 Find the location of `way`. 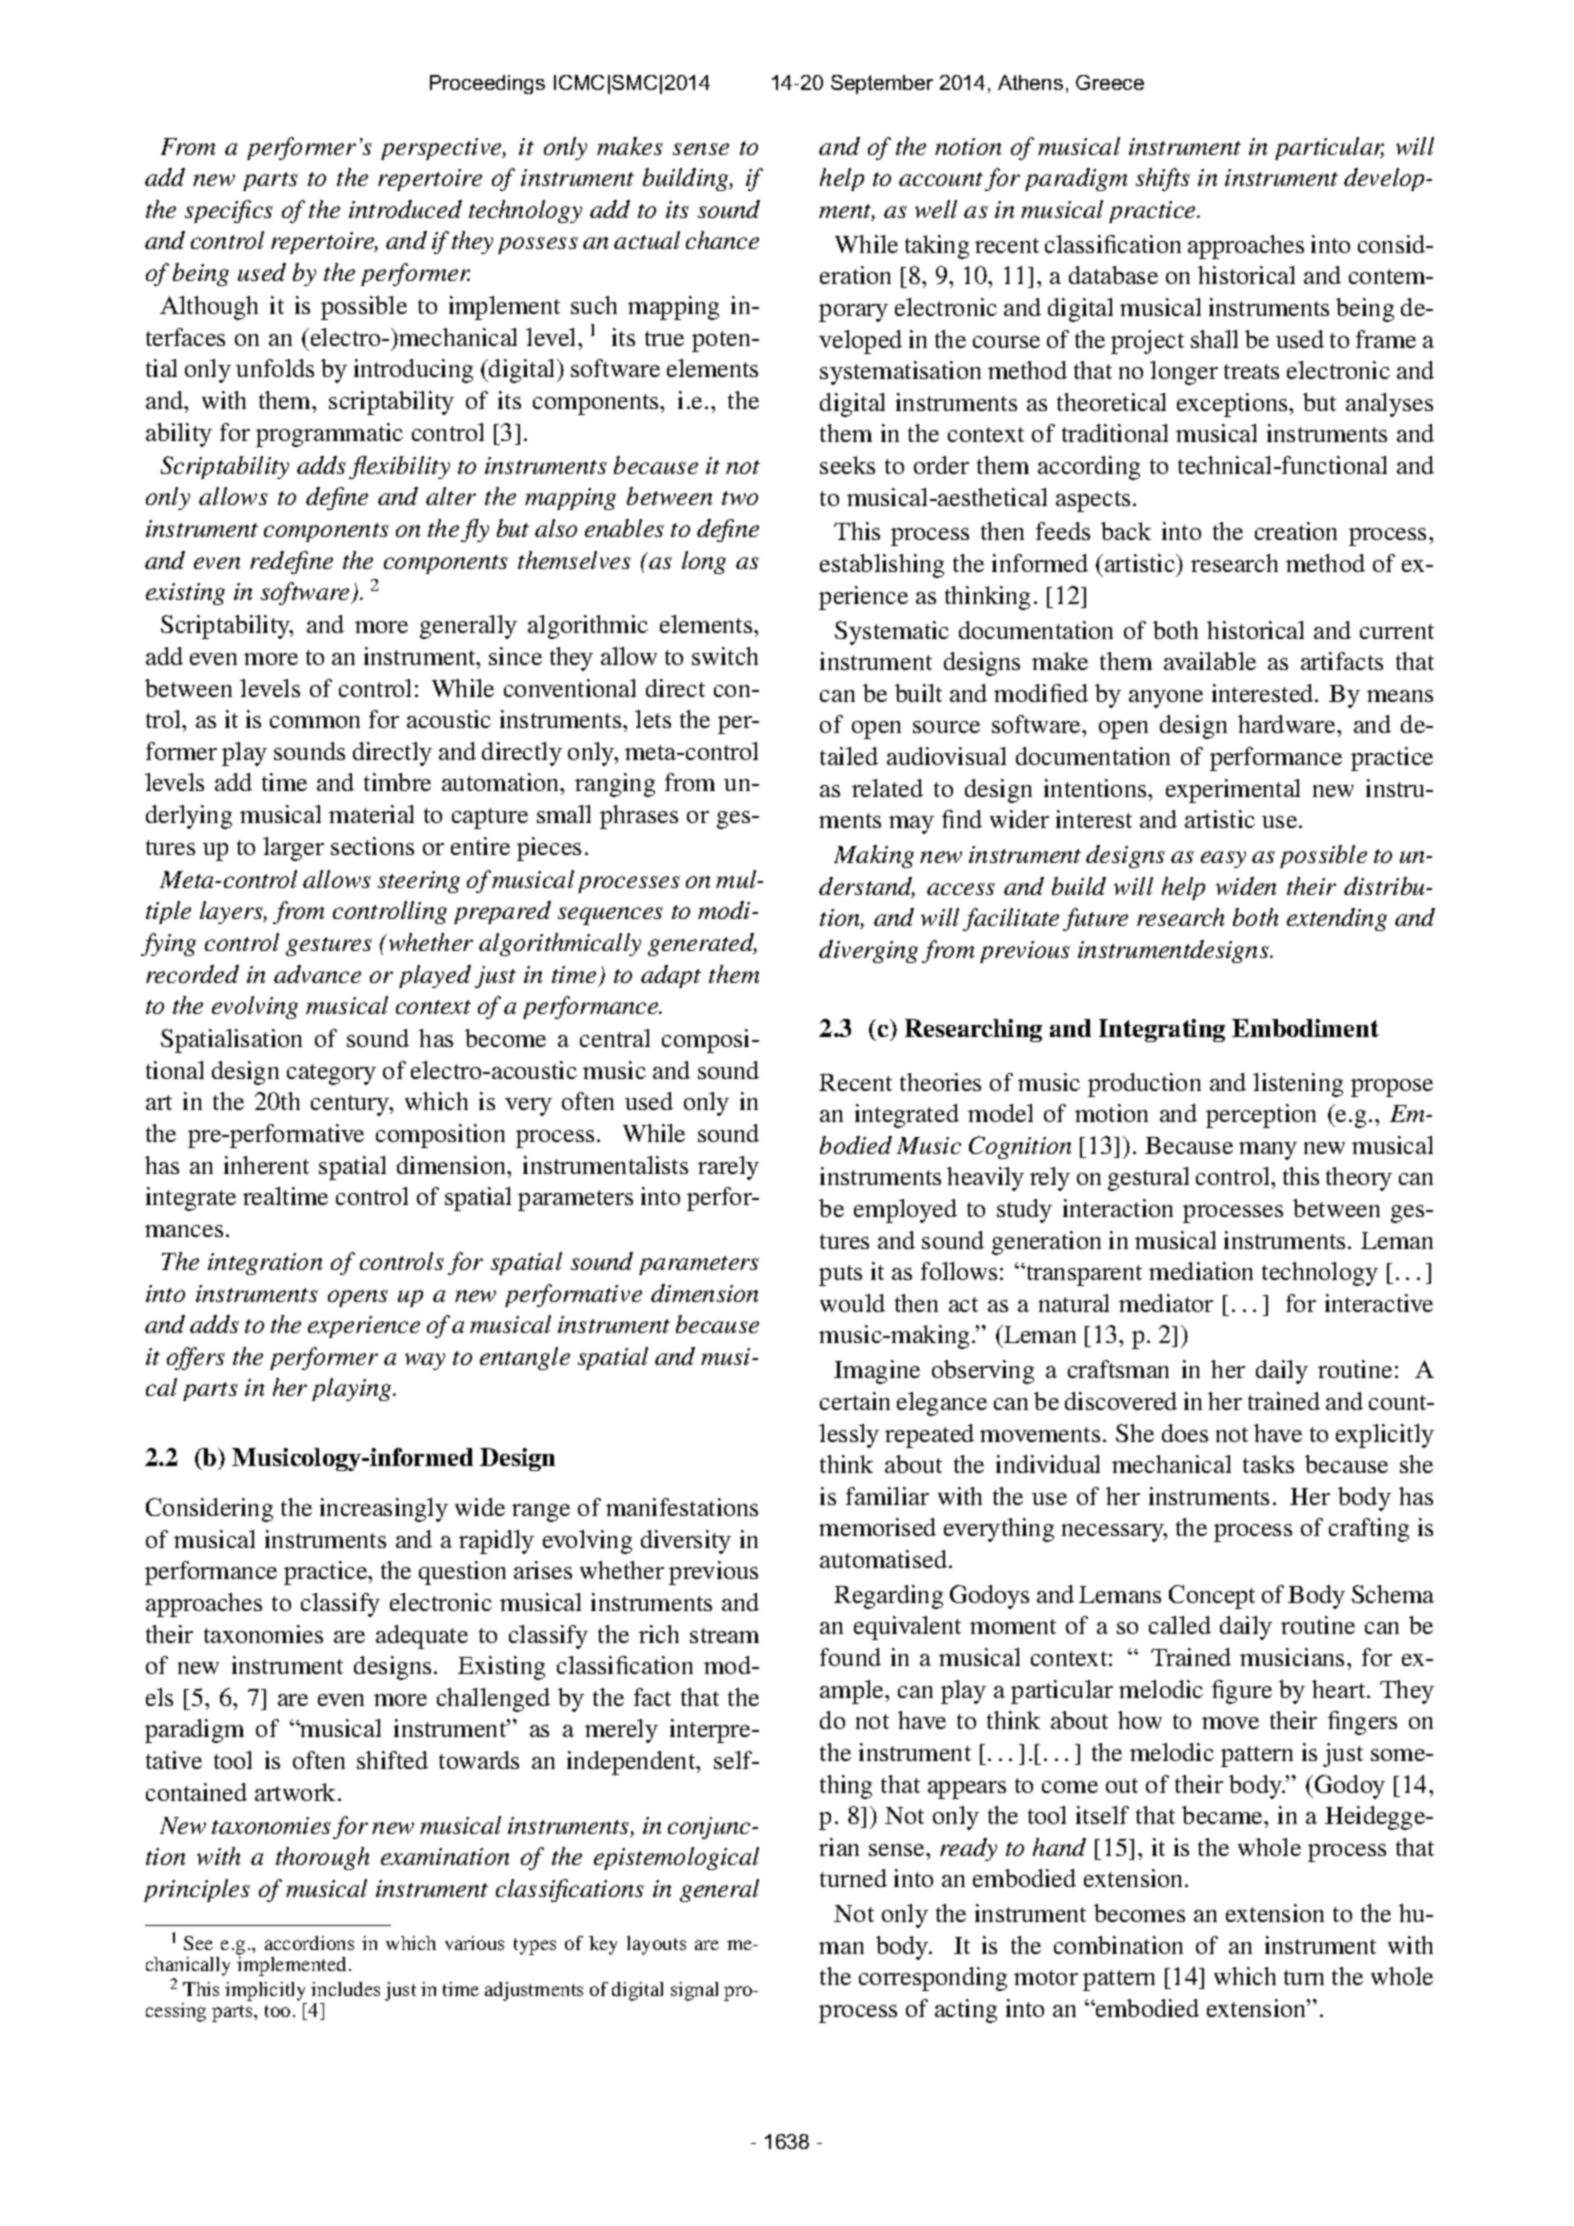

way is located at coordinates (425, 1361).
